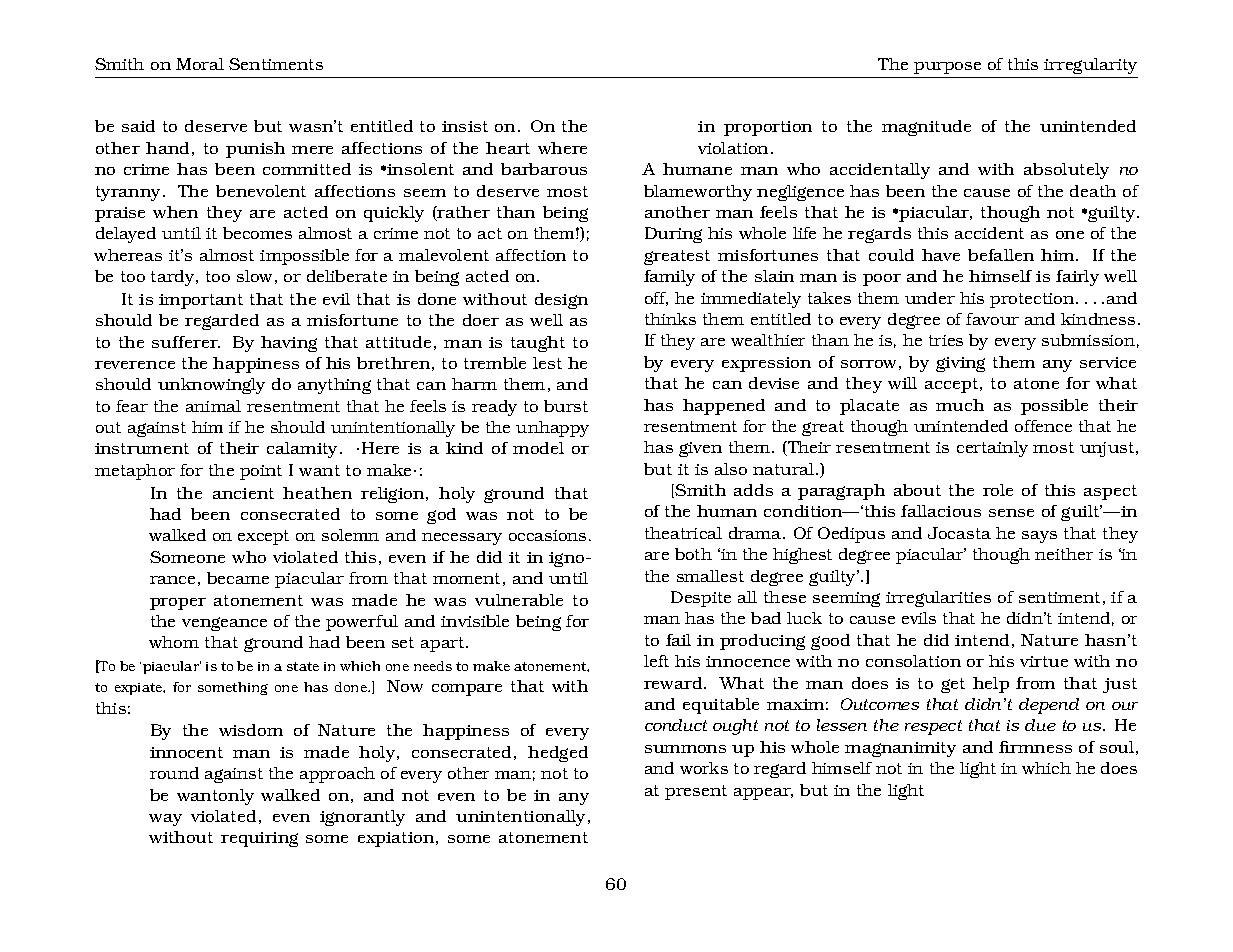  What do you see at coordinates (992, 449) in the screenshot?
I see `certainly` at bounding box center [992, 449].
